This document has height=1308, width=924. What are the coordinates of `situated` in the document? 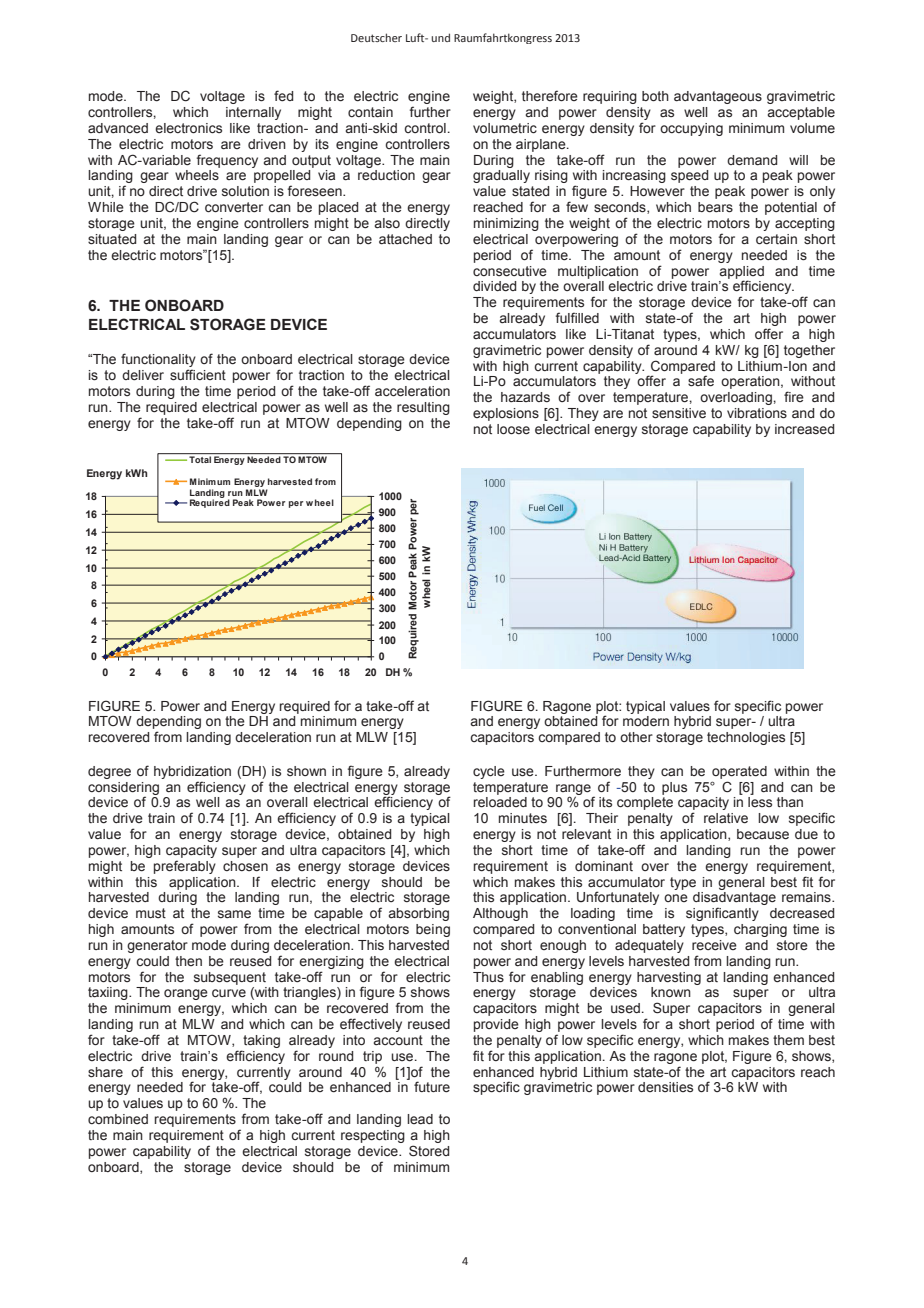 It's located at (112, 239).
